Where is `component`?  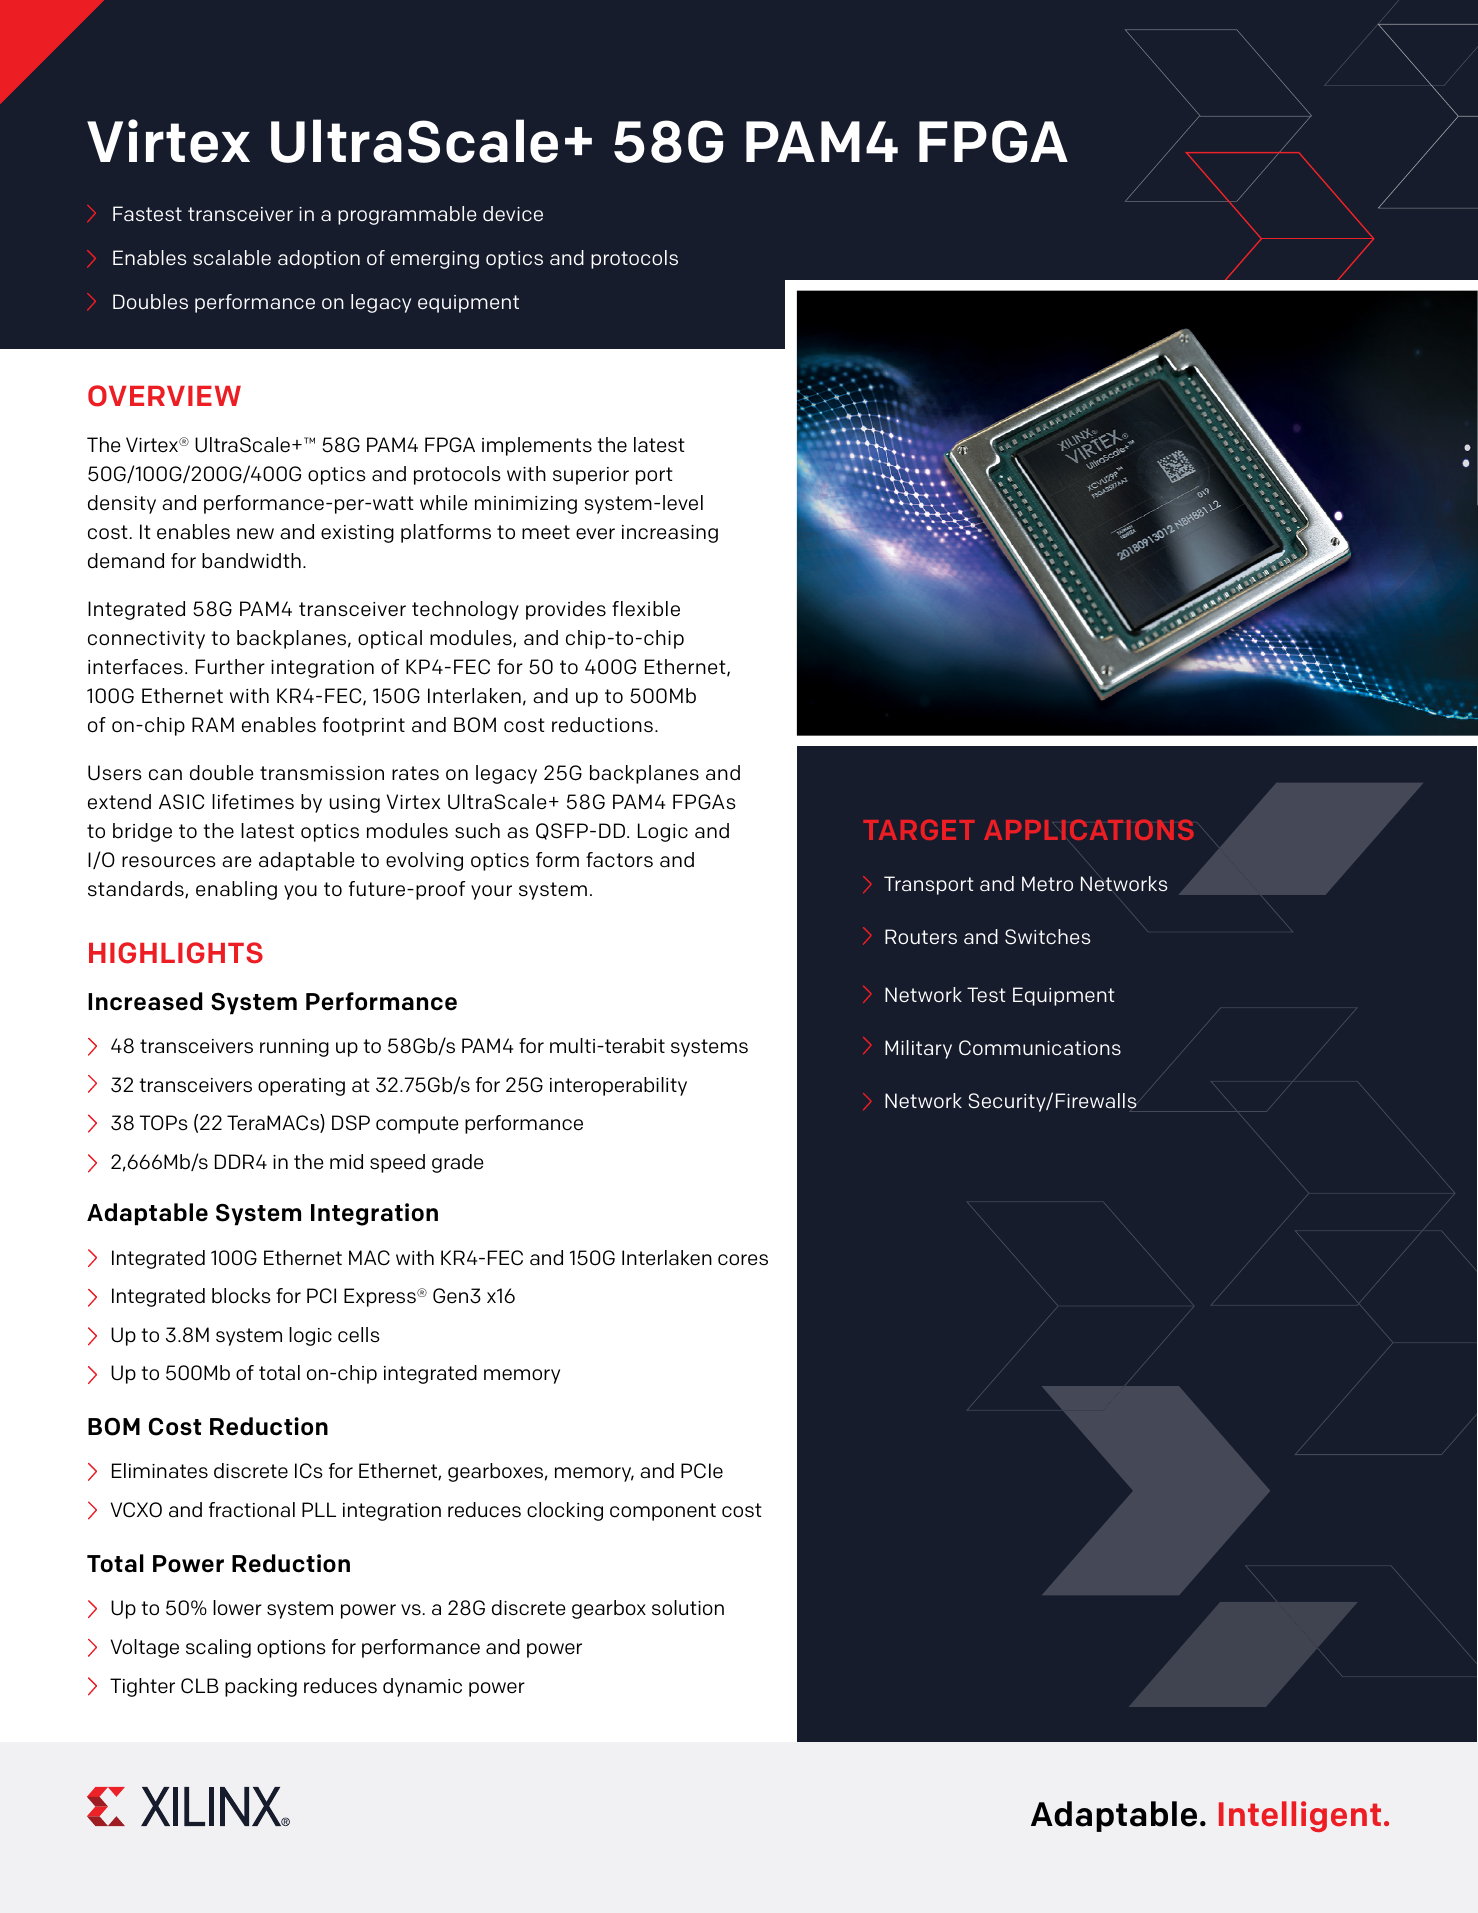
component is located at coordinates (663, 1512).
